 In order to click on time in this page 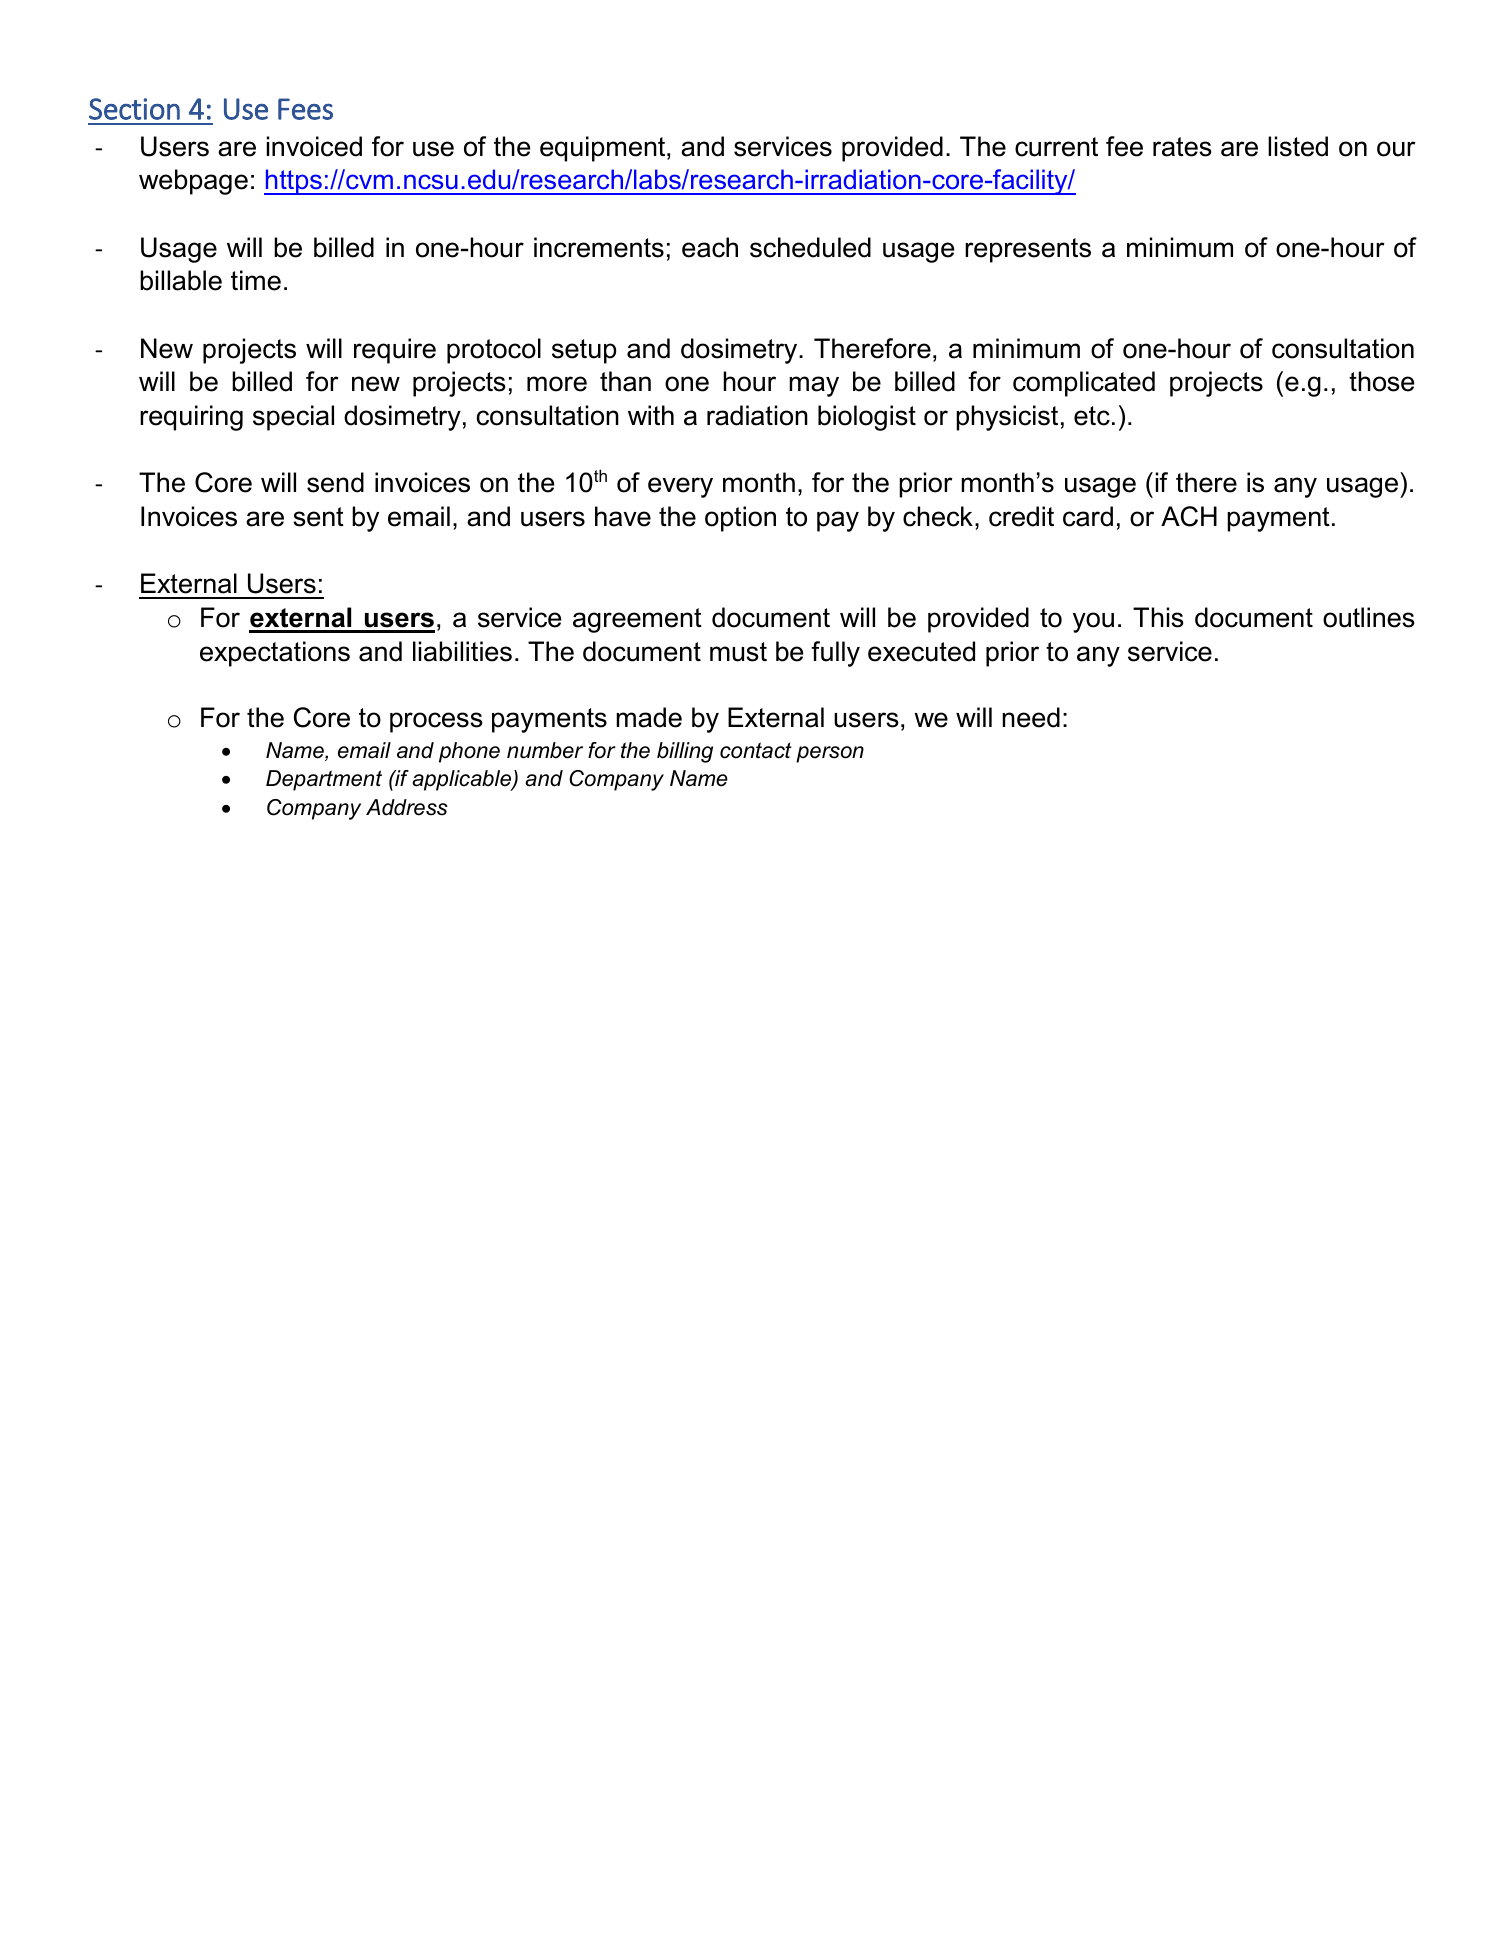, I will do `click(256, 280)`.
